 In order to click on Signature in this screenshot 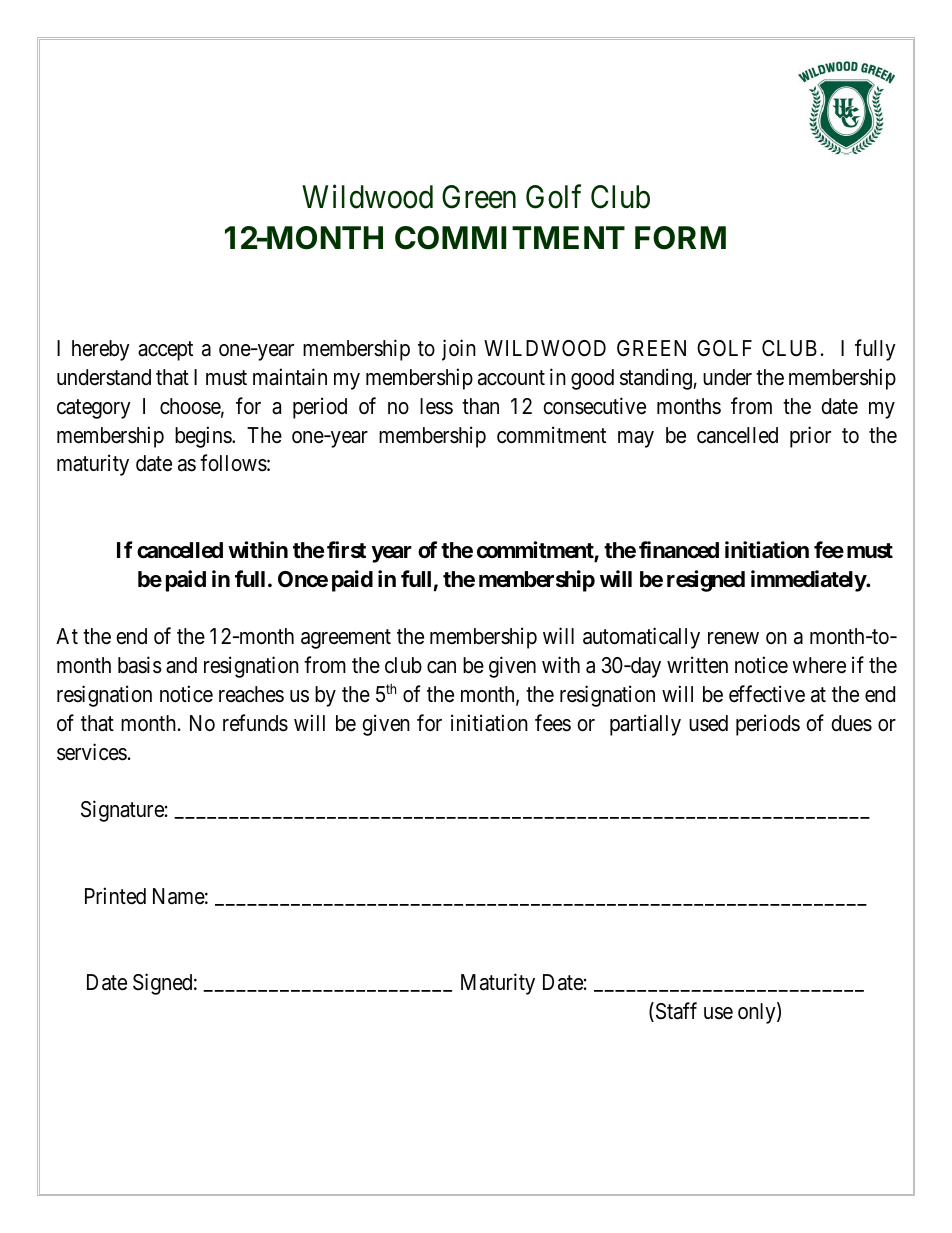, I will do `click(122, 811)`.
